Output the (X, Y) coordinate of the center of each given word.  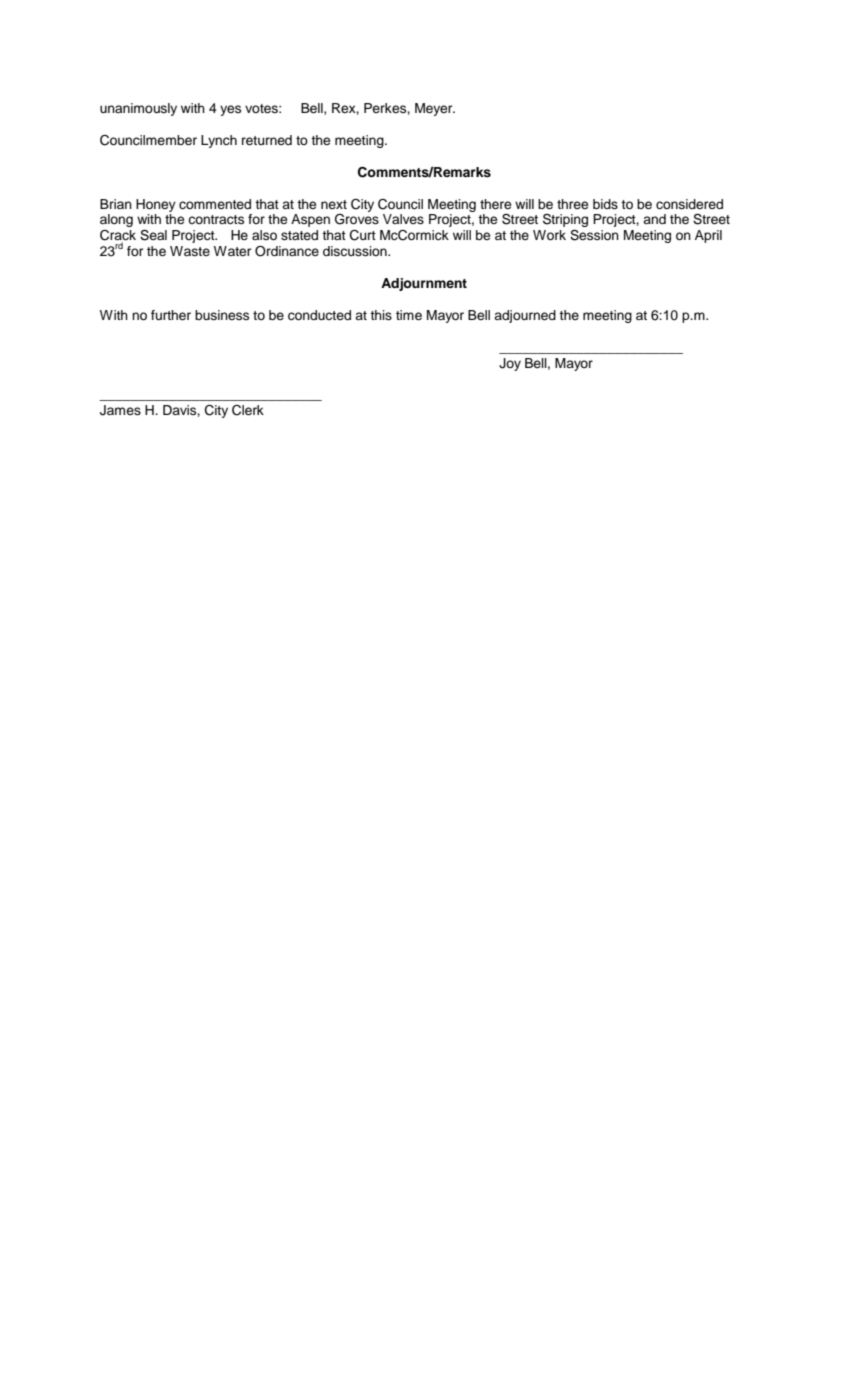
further (171, 315)
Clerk (248, 410)
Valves (403, 219)
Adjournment (424, 284)
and (654, 219)
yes (230, 110)
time (409, 315)
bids (605, 204)
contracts (216, 219)
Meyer (435, 109)
